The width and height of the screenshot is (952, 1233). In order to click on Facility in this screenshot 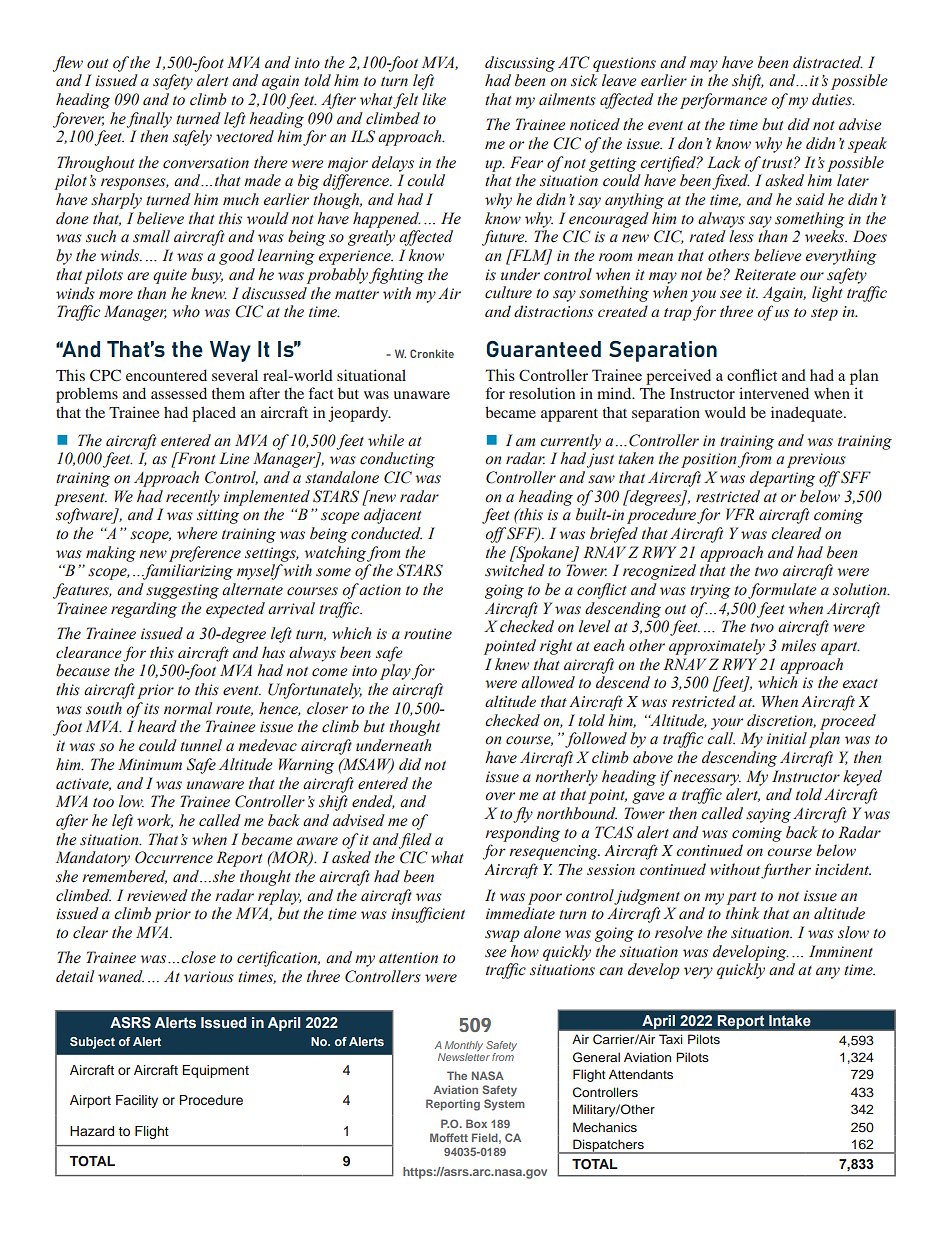, I will do `click(137, 1101)`.
